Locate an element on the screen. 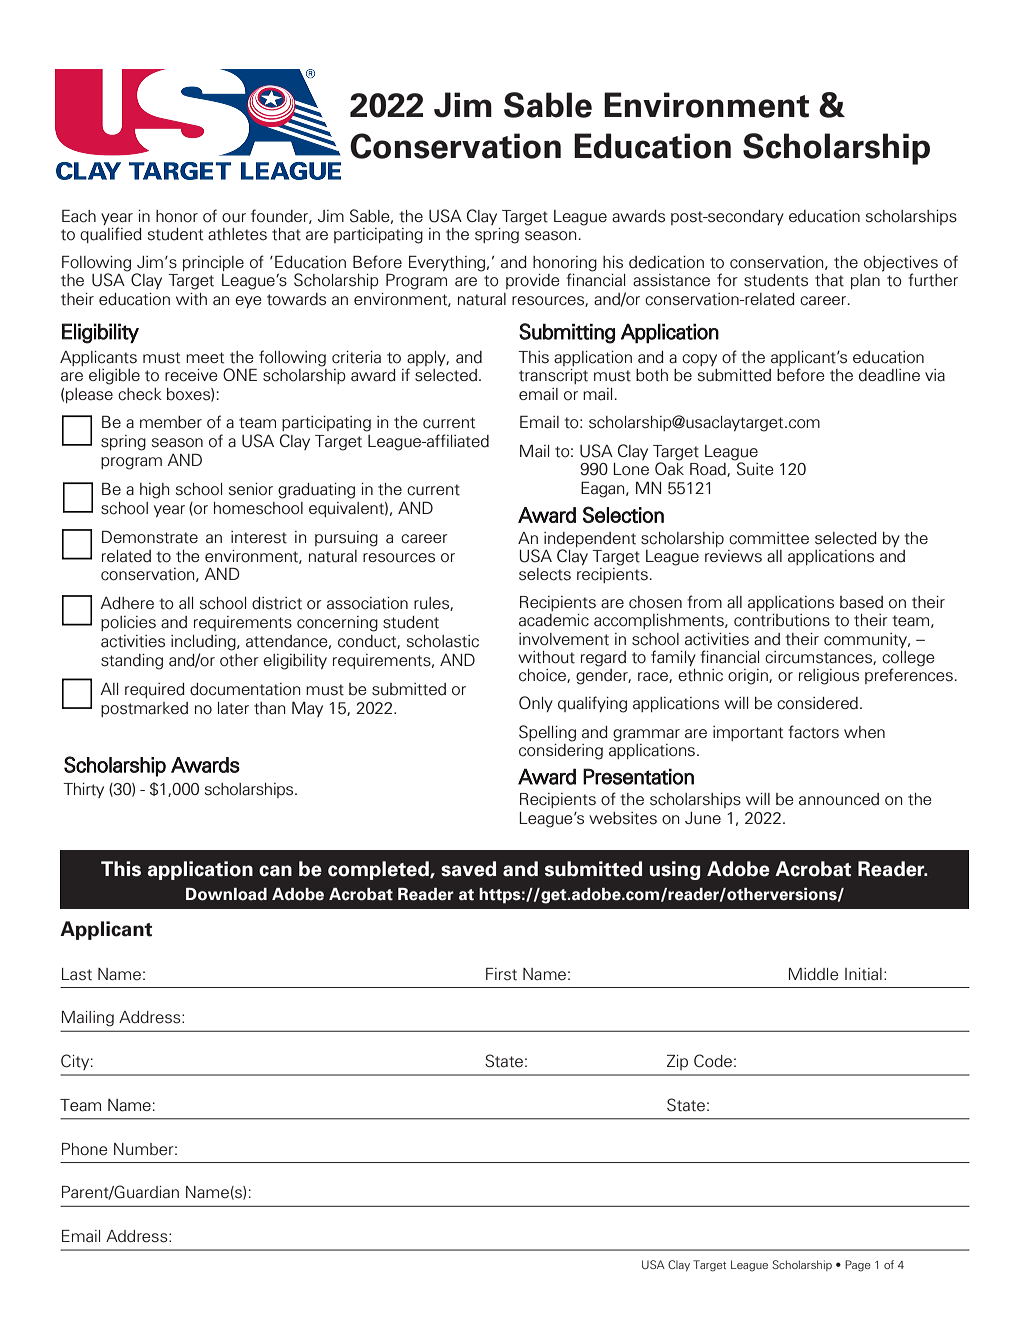 Image resolution: width=1030 pixels, height=1333 pixels. Suite is located at coordinates (754, 468).
